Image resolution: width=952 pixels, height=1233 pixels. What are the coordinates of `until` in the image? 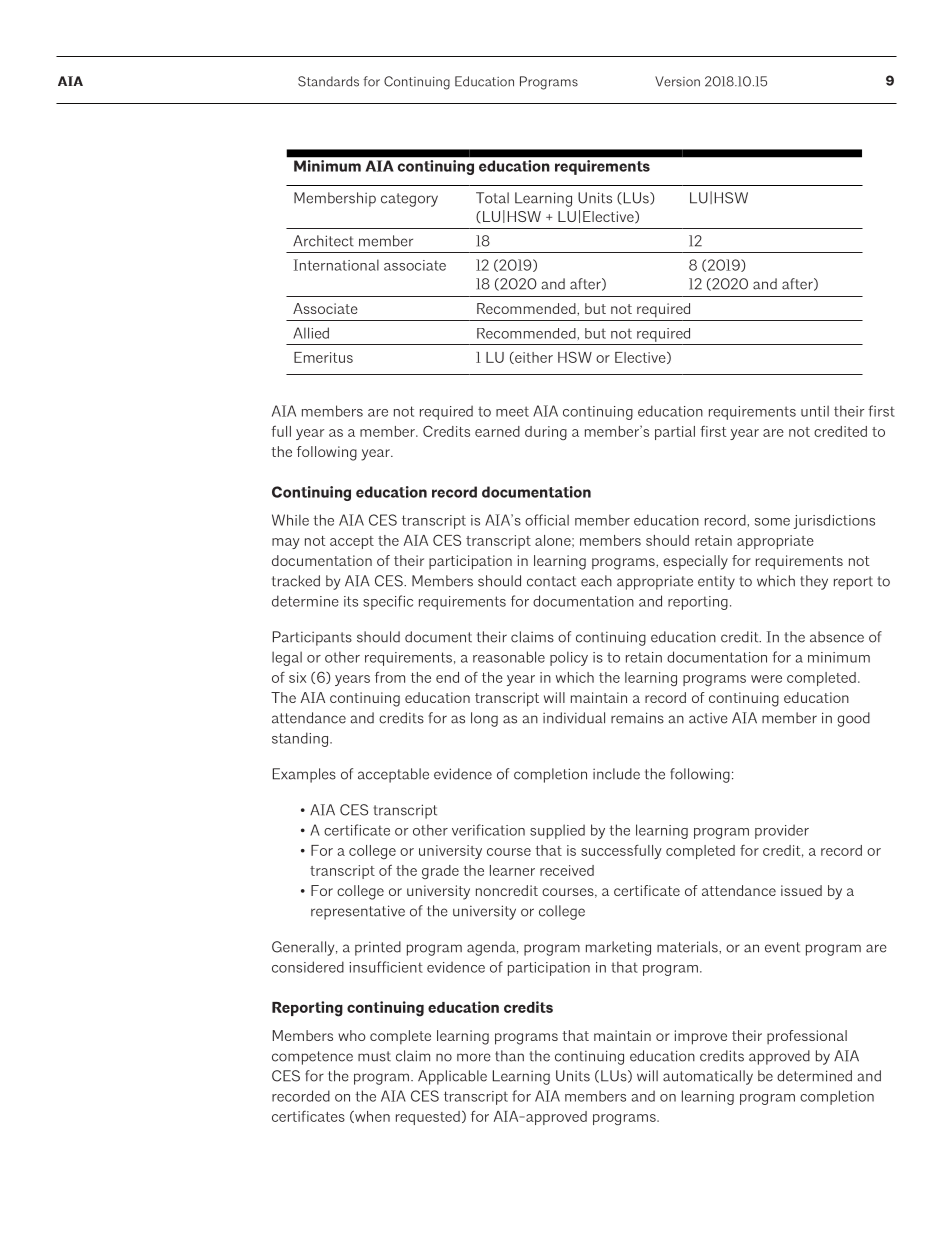 It's located at (815, 411).
